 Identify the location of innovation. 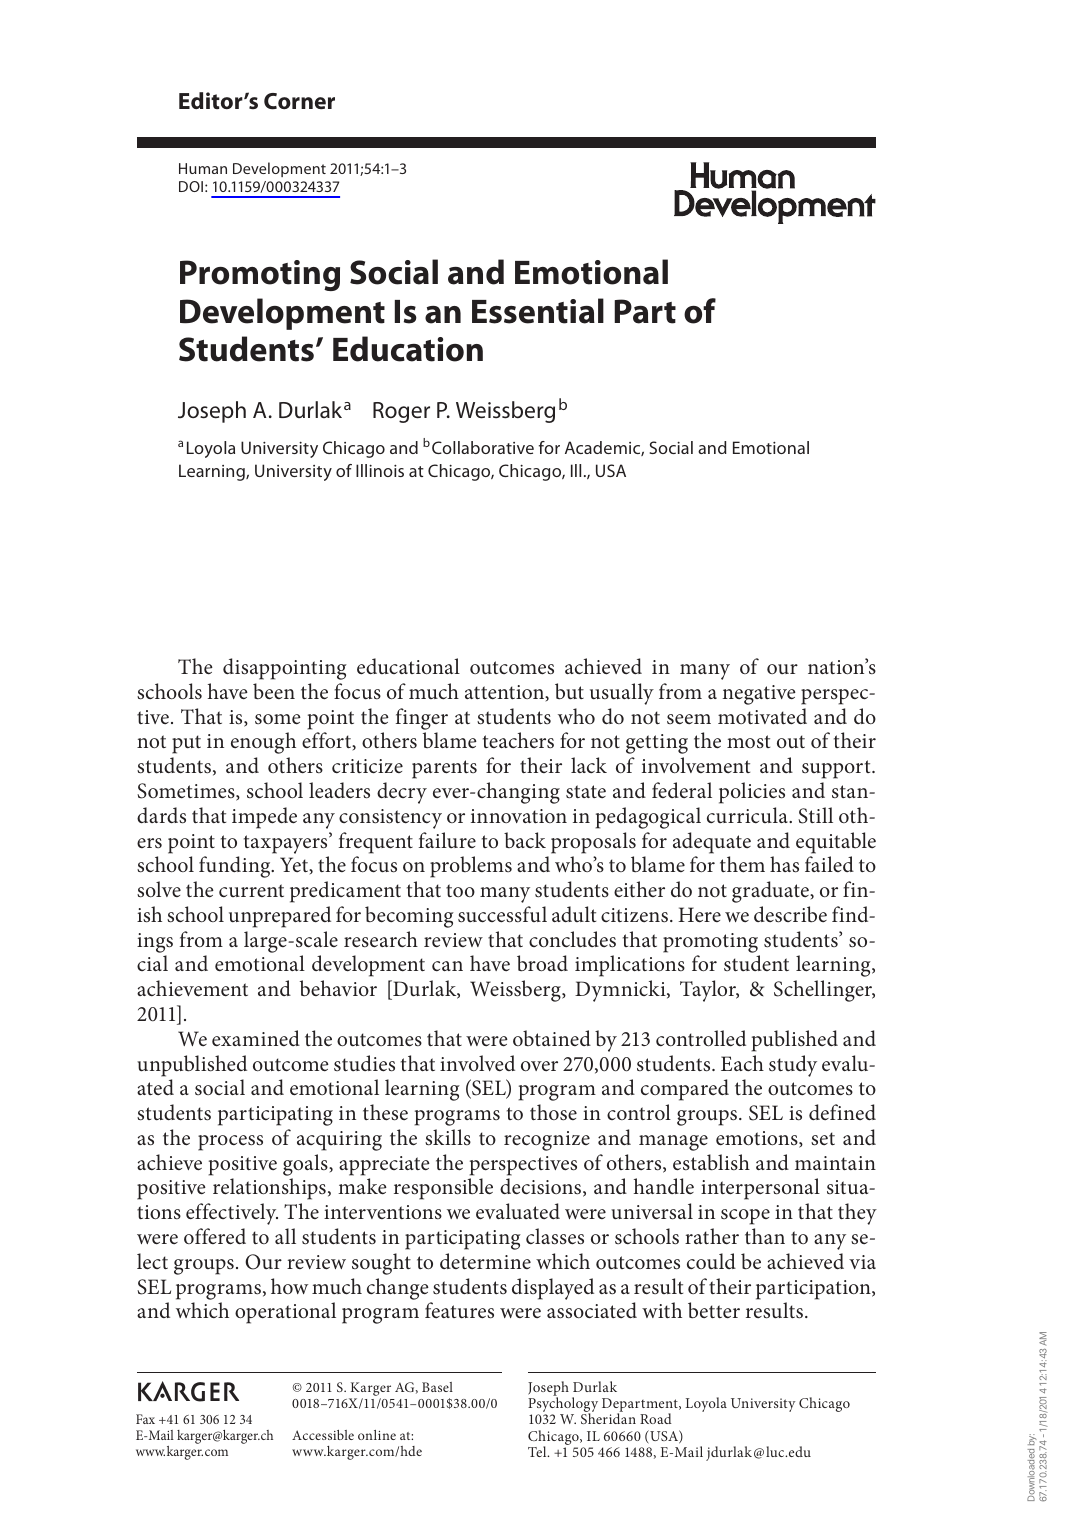
(519, 816).
